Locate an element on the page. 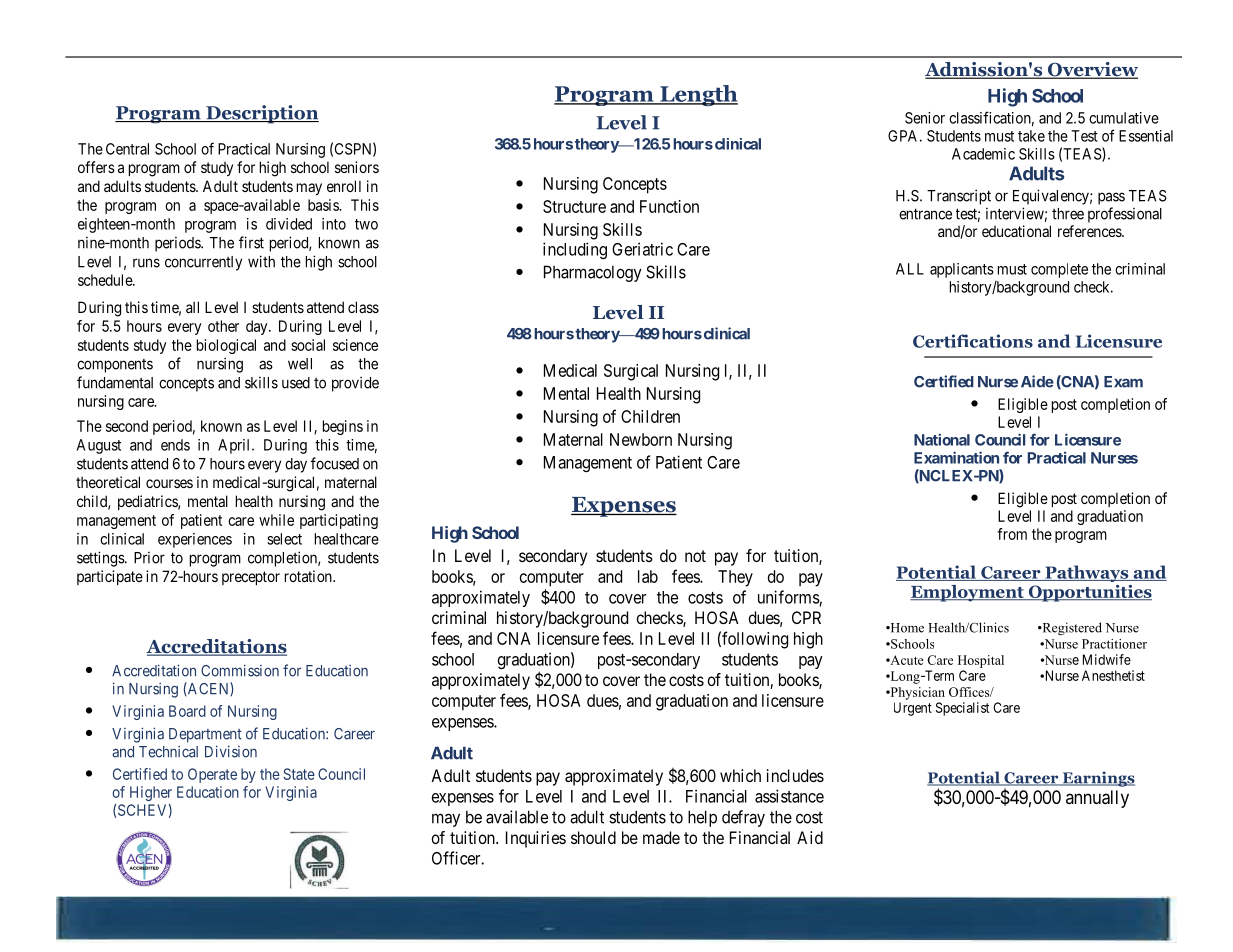 This image has width=1233, height=952. Length is located at coordinates (698, 95).
